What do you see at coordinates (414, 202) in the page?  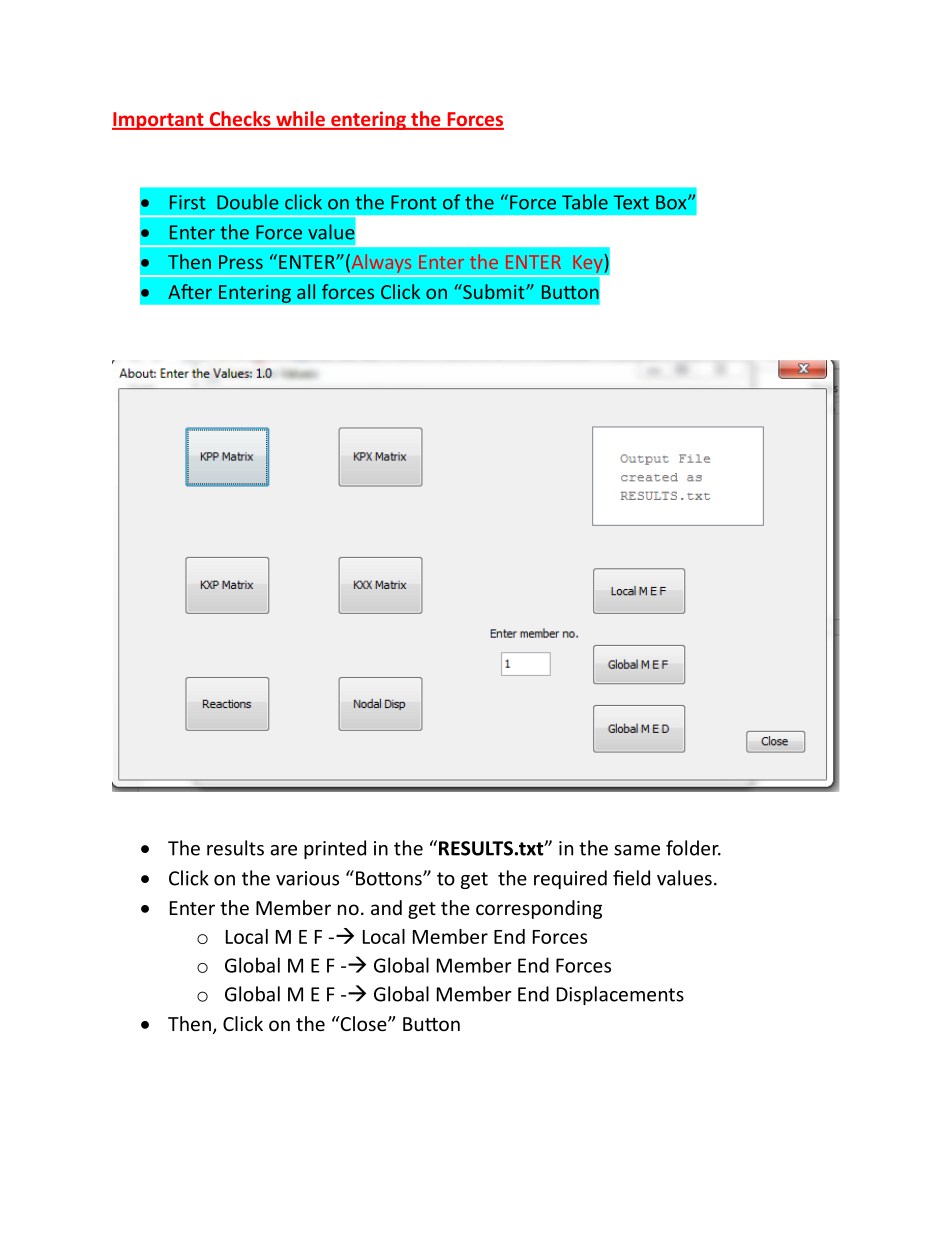 I see `Front` at bounding box center [414, 202].
